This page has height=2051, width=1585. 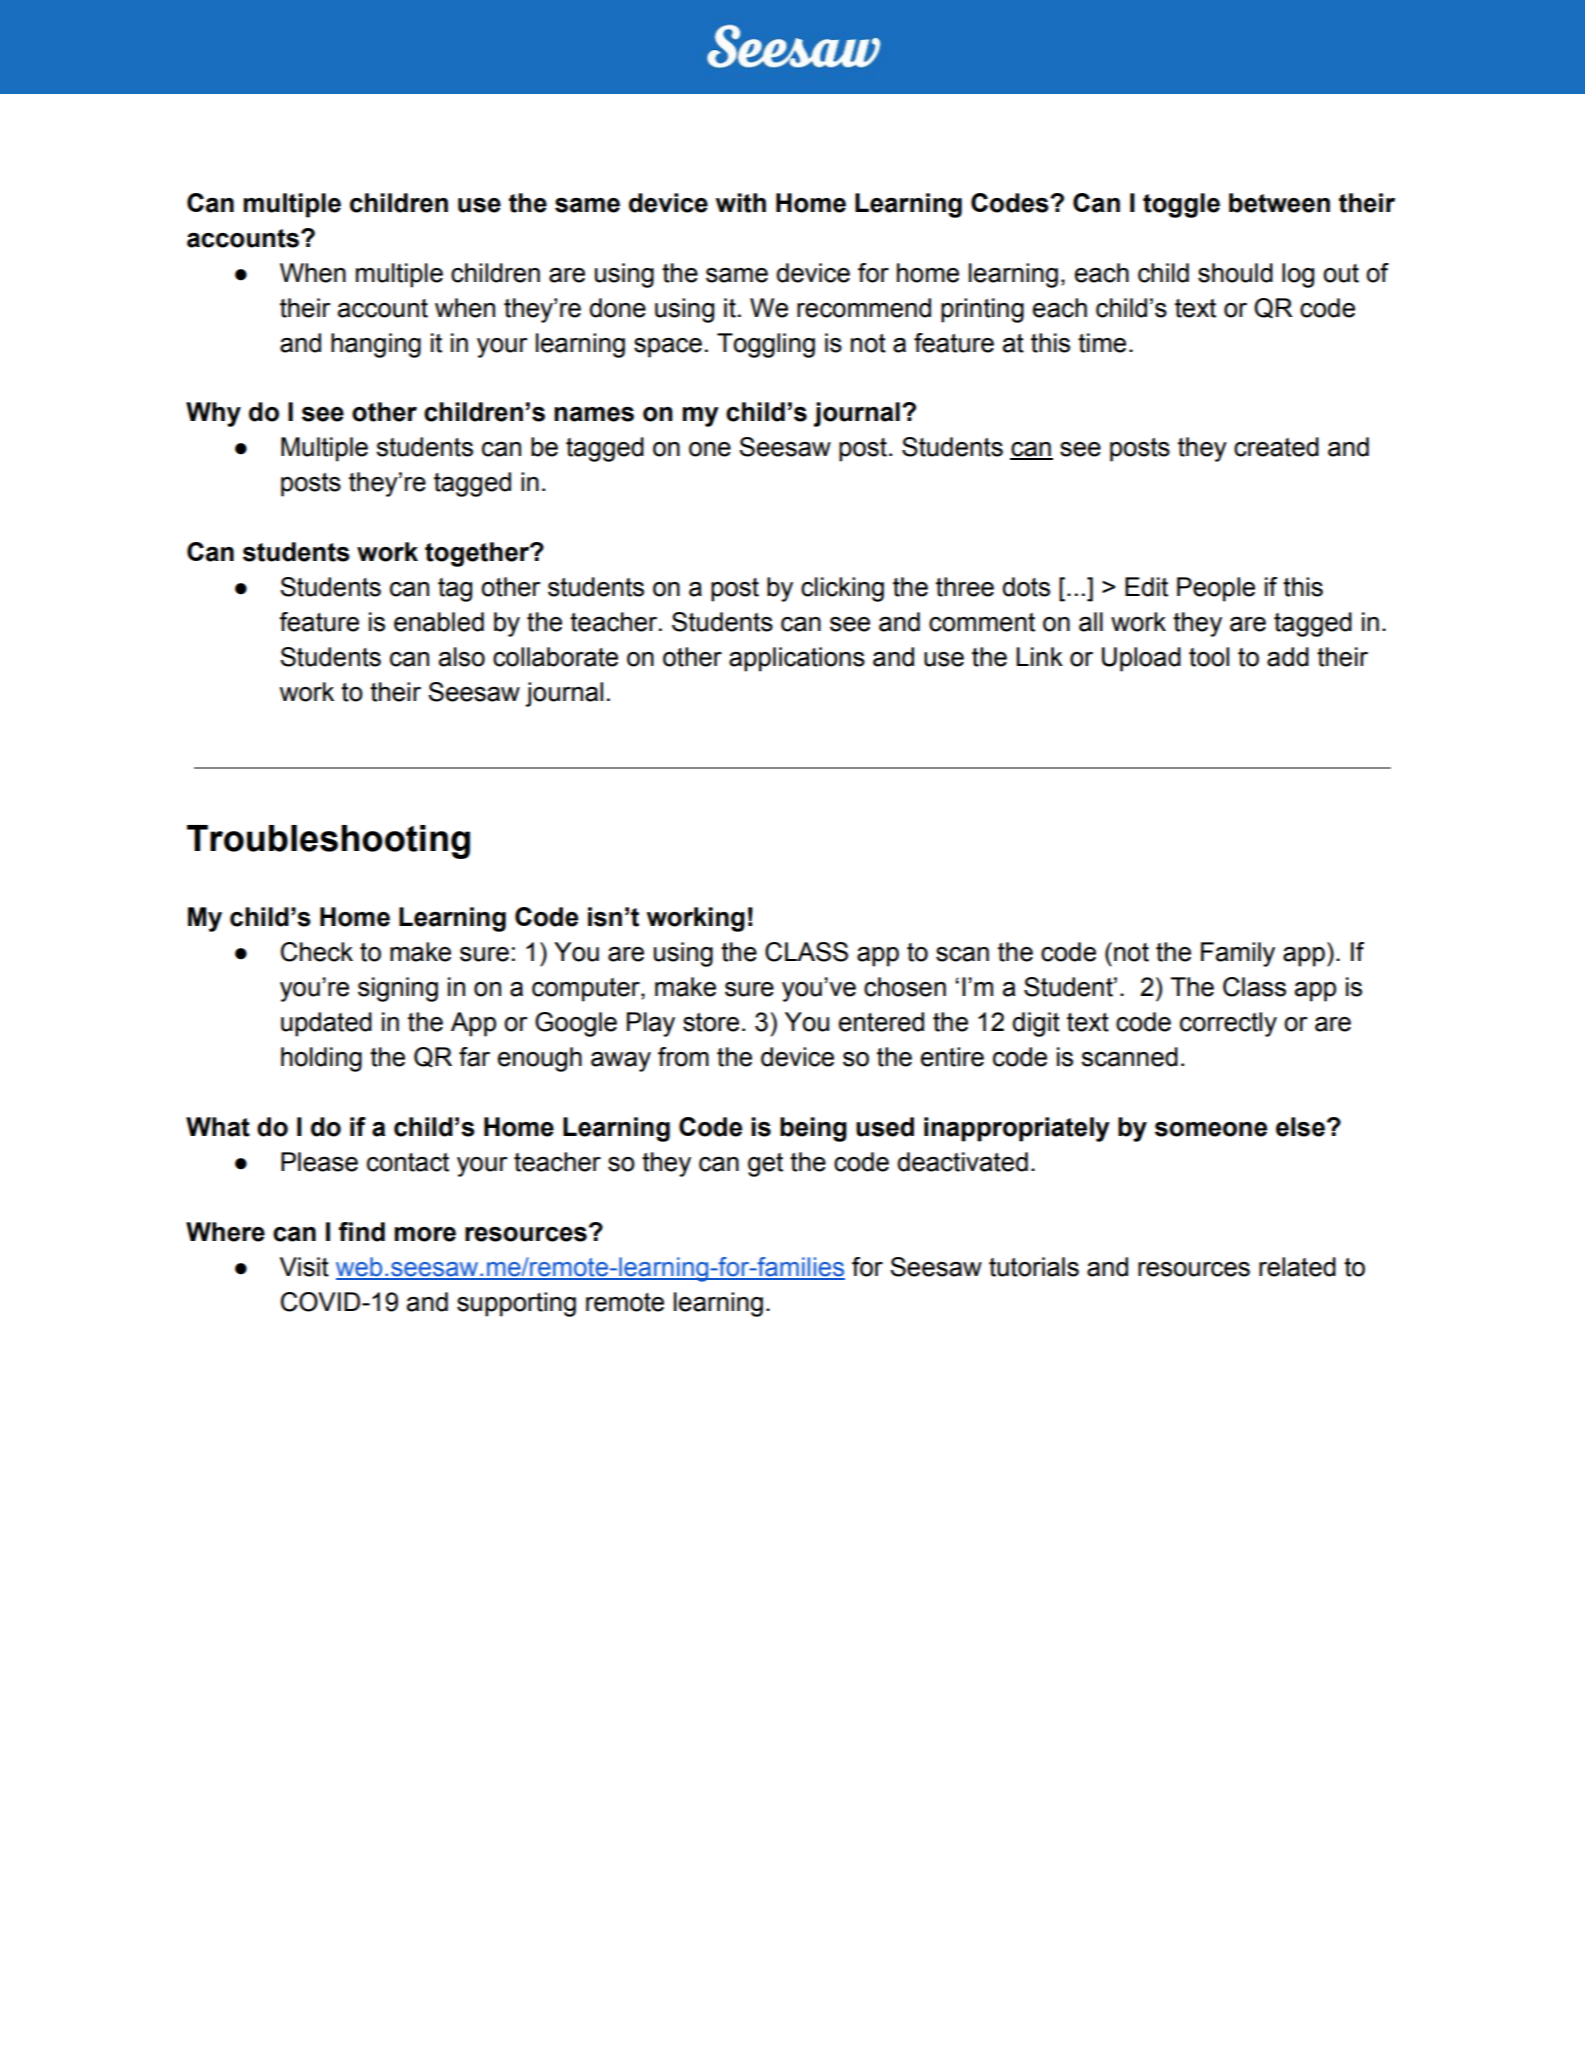 What do you see at coordinates (317, 952) in the page?
I see `Check` at bounding box center [317, 952].
